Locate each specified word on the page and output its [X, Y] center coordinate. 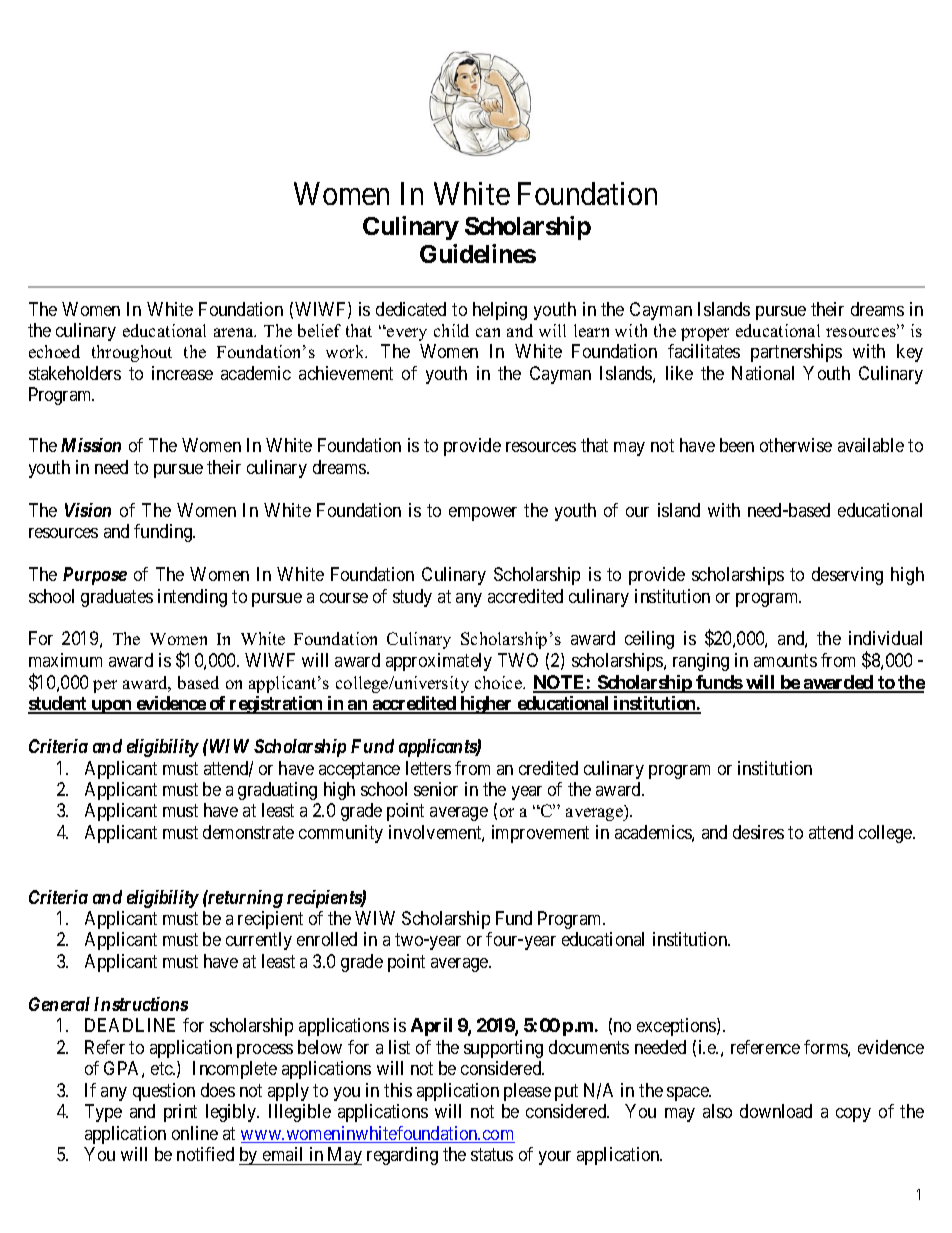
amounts [785, 660]
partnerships [796, 353]
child [451, 330]
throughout [132, 353]
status [492, 1154]
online [195, 1133]
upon [112, 707]
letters [428, 768]
